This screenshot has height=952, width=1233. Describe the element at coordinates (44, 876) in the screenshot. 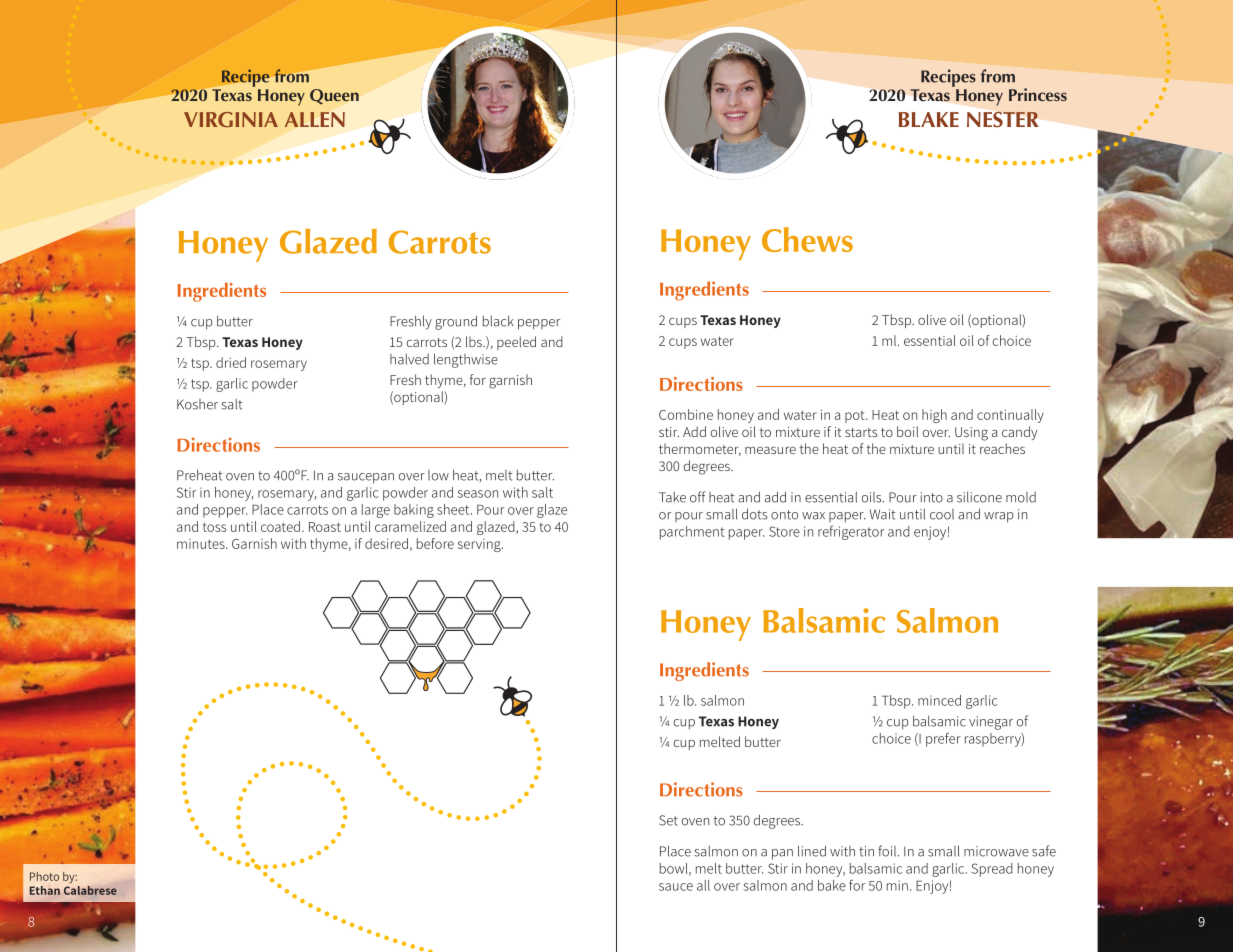

I see `Photo` at that location.
